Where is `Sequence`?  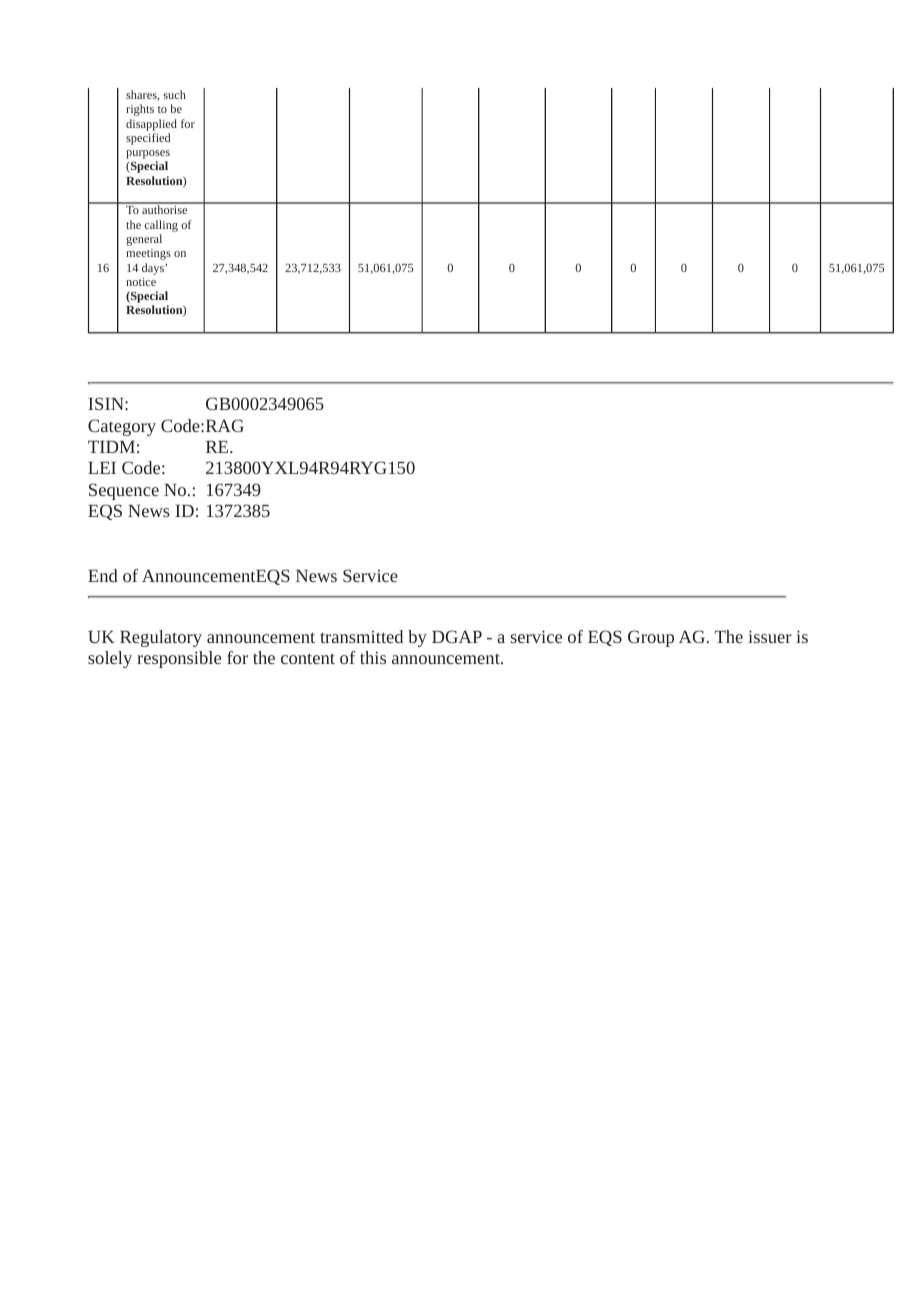 Sequence is located at coordinates (124, 491).
